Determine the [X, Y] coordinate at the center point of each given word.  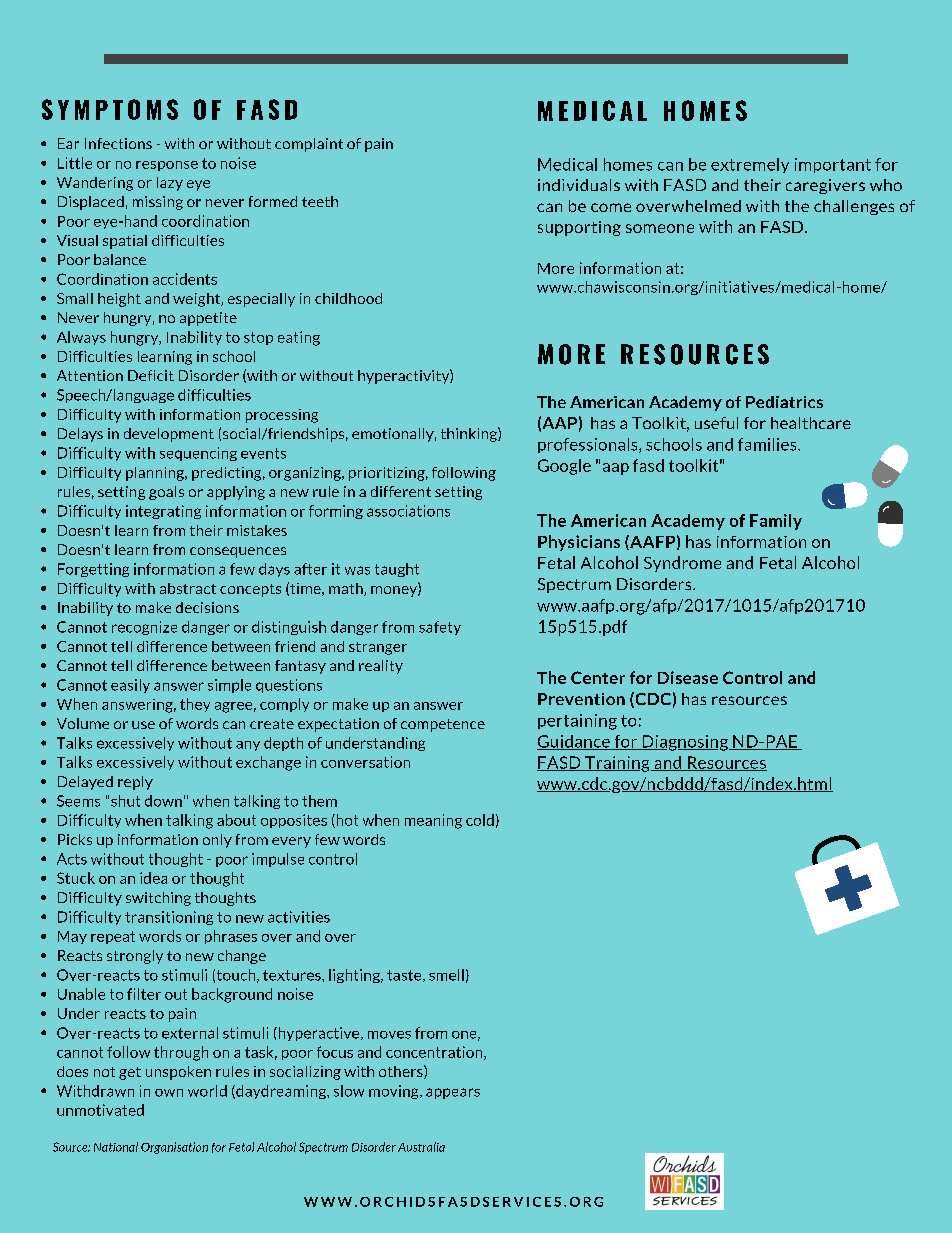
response [167, 166]
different [401, 491]
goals [166, 493]
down [163, 801]
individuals [579, 185]
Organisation [174, 1148]
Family [776, 522]
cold [480, 820]
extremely [750, 165]
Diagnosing [685, 743]
